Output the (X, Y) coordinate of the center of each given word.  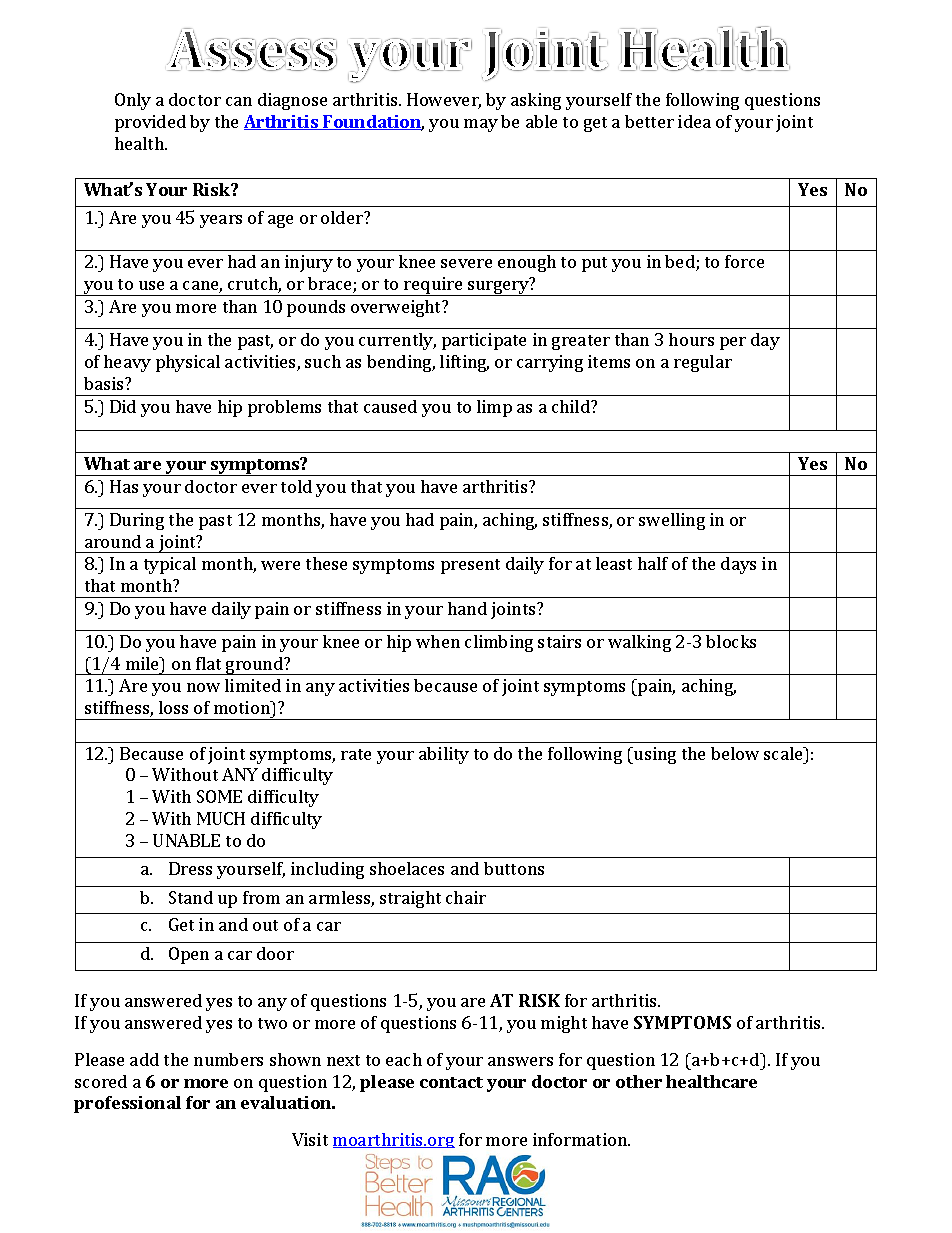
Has (124, 486)
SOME (219, 796)
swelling (672, 521)
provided (150, 123)
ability (444, 755)
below (735, 753)
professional (127, 1104)
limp (494, 408)
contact (451, 1082)
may (481, 125)
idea (694, 121)
